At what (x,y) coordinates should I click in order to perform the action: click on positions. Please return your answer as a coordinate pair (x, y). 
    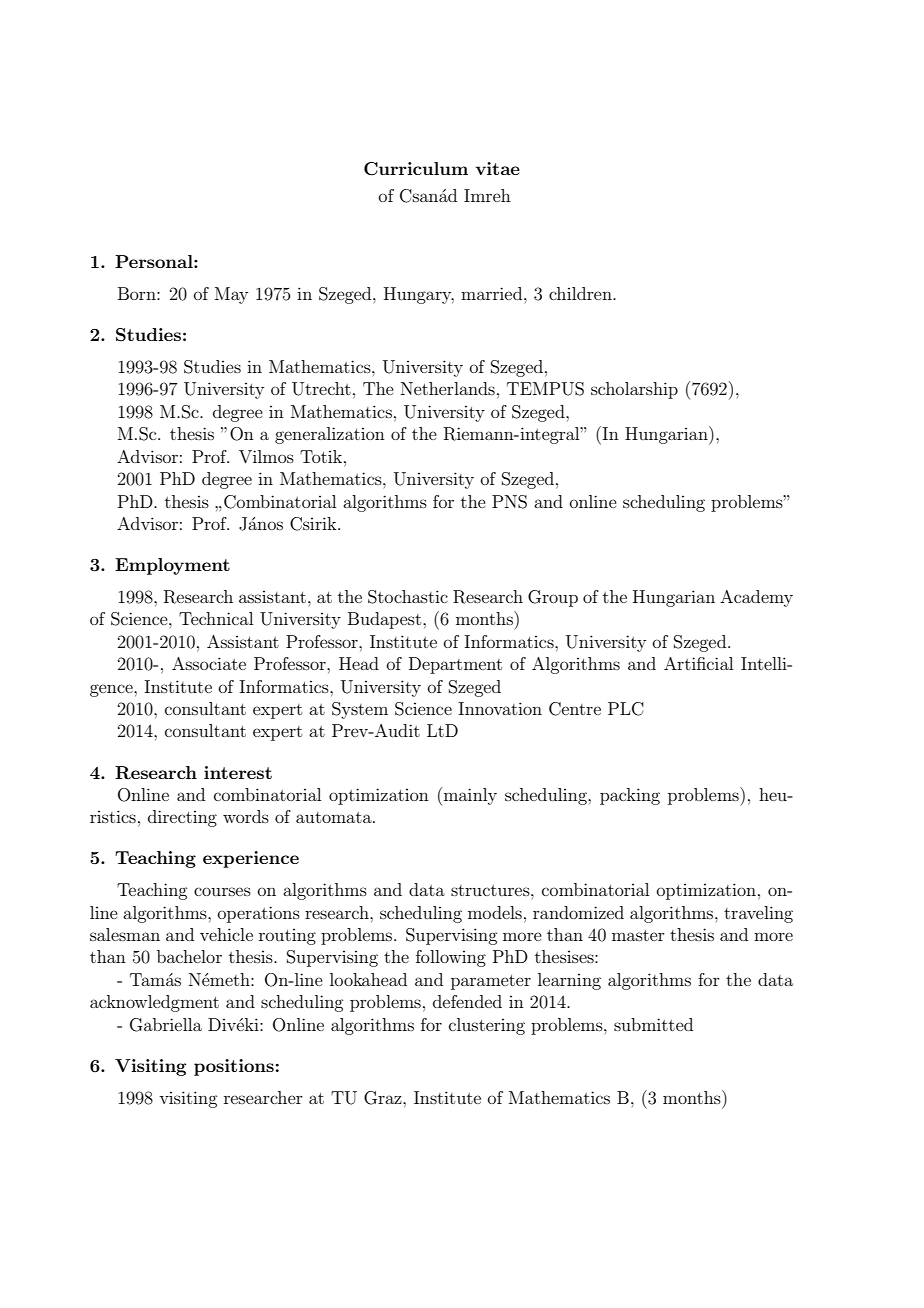
    Looking at the image, I should click on (234, 1067).
